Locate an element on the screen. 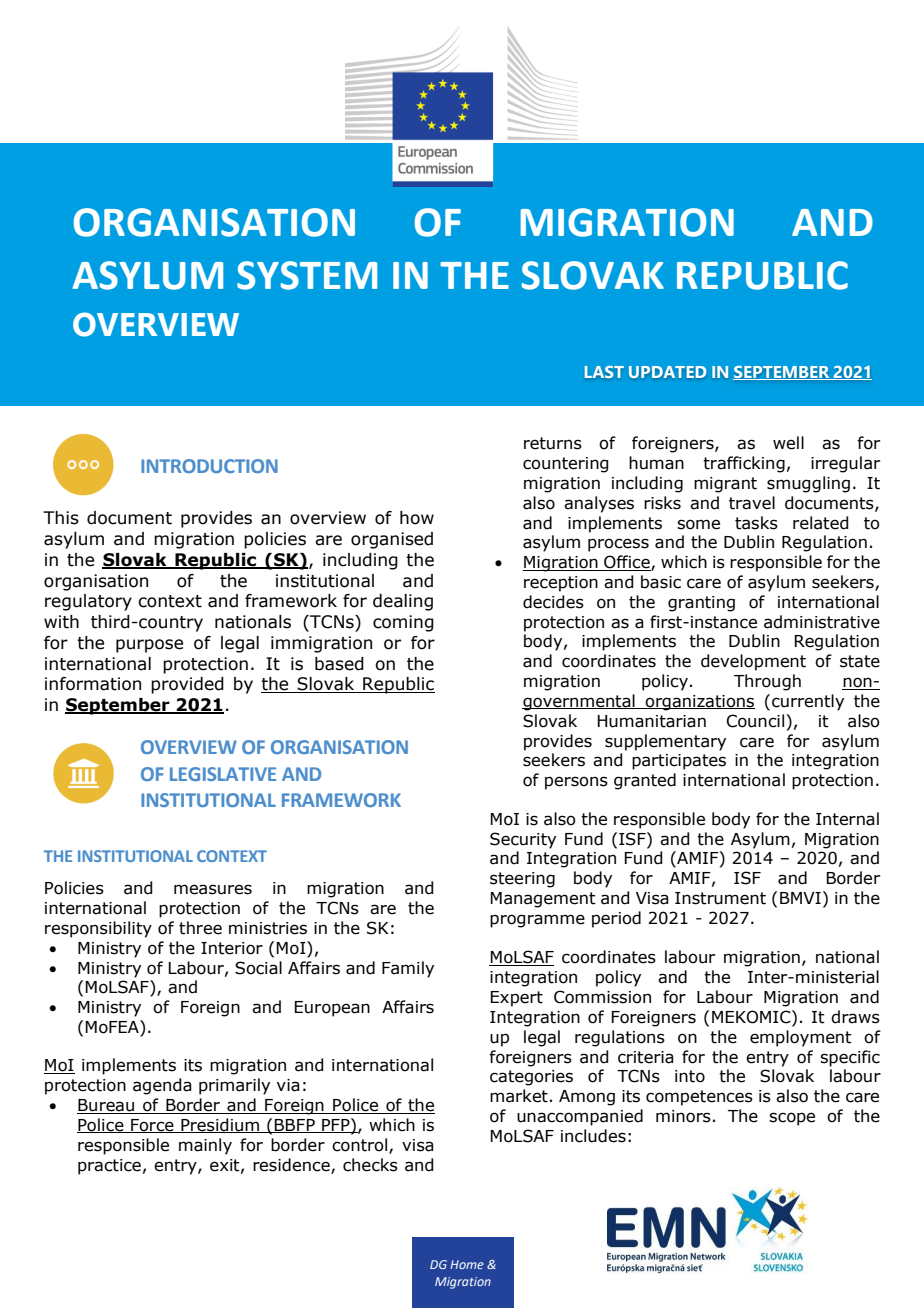 Image resolution: width=924 pixels, height=1308 pixels. practice is located at coordinates (109, 1167).
